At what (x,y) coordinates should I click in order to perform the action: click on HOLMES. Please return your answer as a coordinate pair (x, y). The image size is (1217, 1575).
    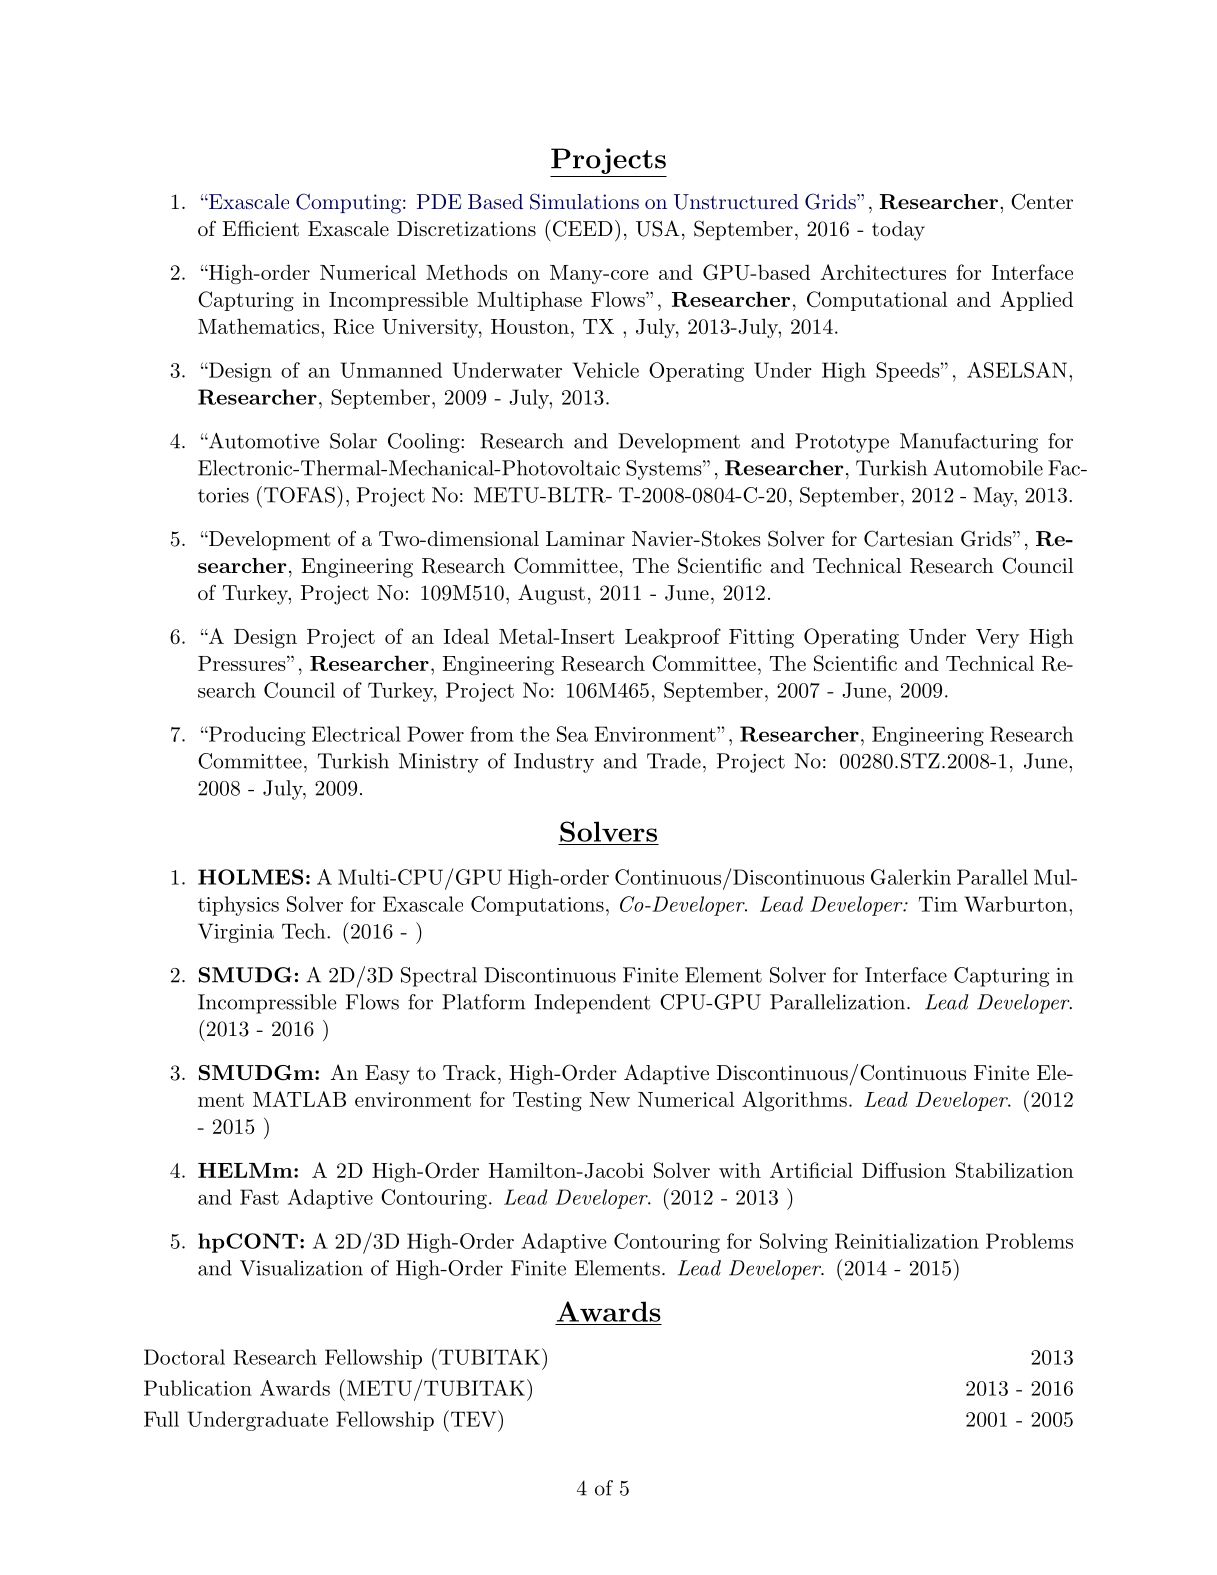
    Looking at the image, I should click on (250, 877).
